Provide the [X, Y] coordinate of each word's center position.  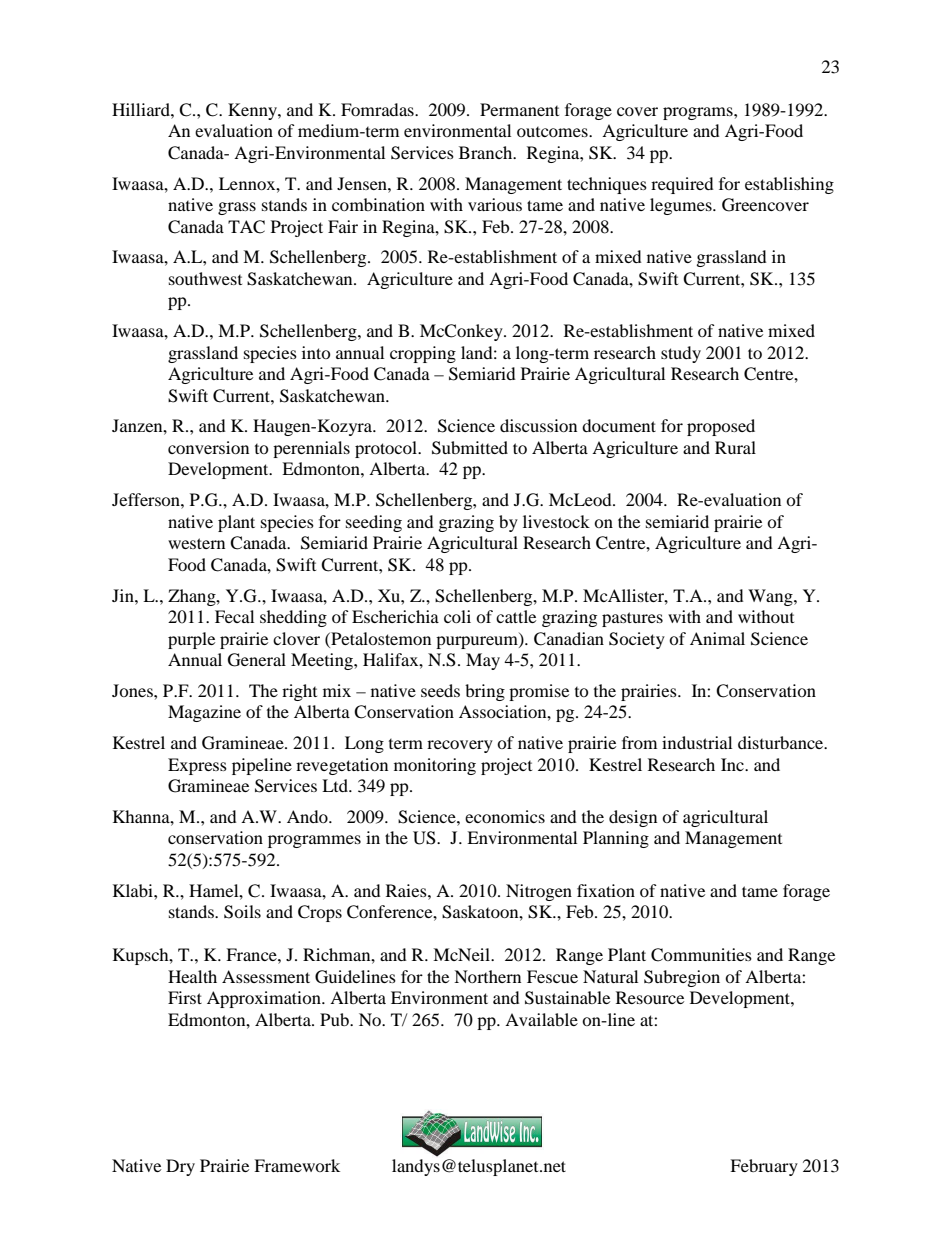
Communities [701, 955]
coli [457, 616]
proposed [721, 427]
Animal [717, 638]
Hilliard [142, 109]
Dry [180, 1167]
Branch [487, 152]
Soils [242, 912]
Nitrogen [539, 892]
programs [699, 113]
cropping [423, 354]
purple [191, 640]
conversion [208, 447]
